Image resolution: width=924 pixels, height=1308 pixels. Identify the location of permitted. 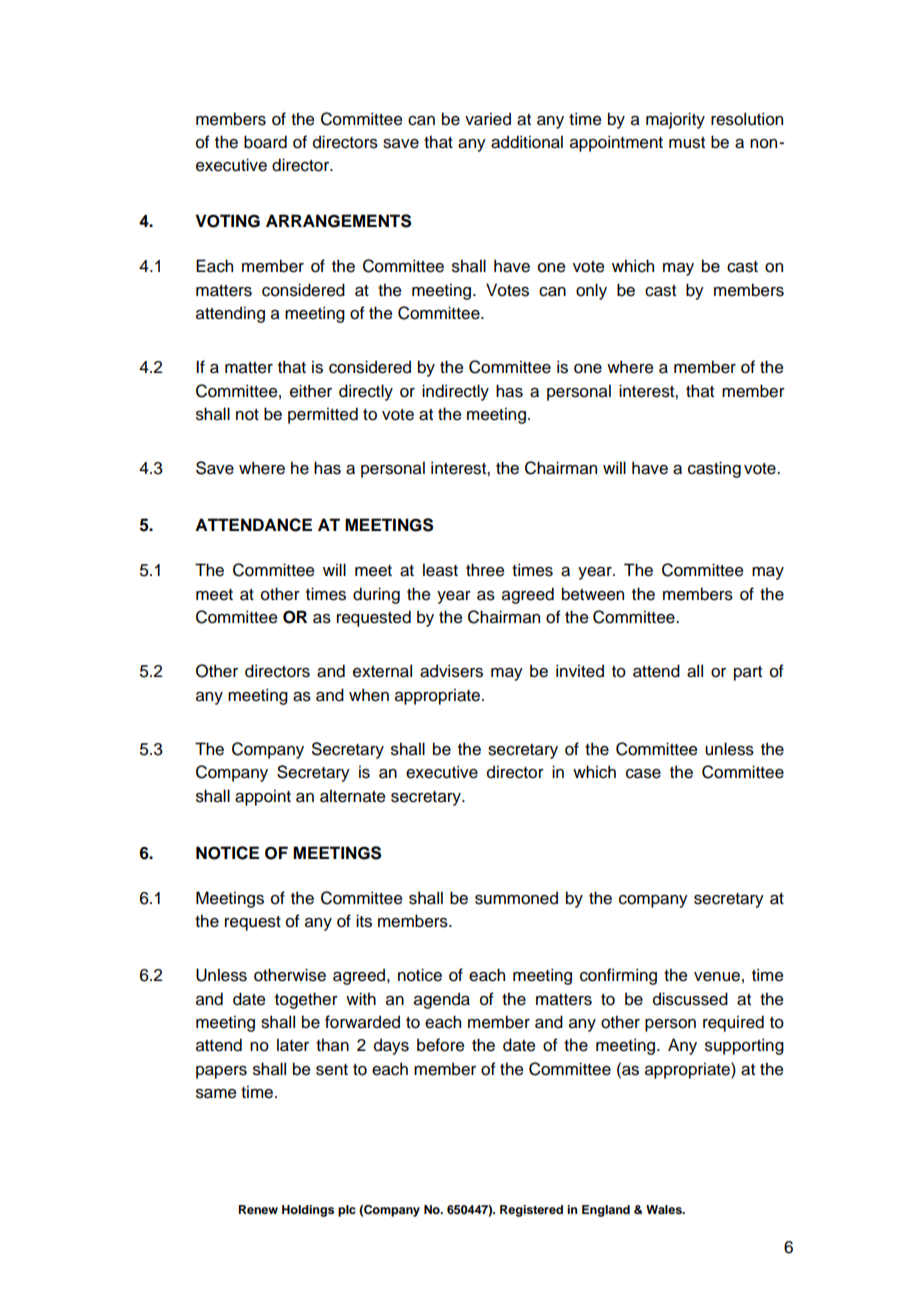
(323, 415).
